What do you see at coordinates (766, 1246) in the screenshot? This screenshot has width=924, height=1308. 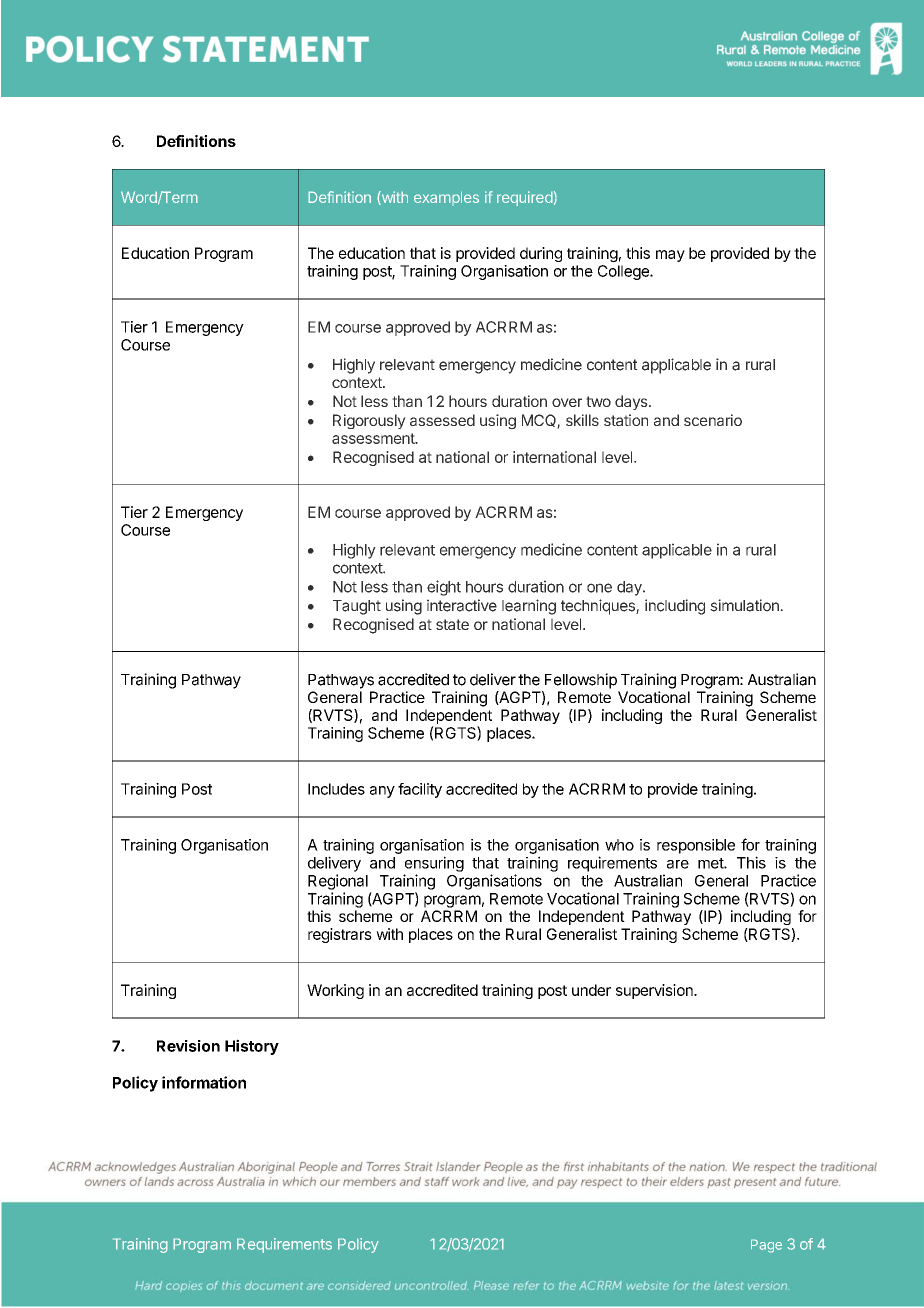 I see `Page` at bounding box center [766, 1246].
